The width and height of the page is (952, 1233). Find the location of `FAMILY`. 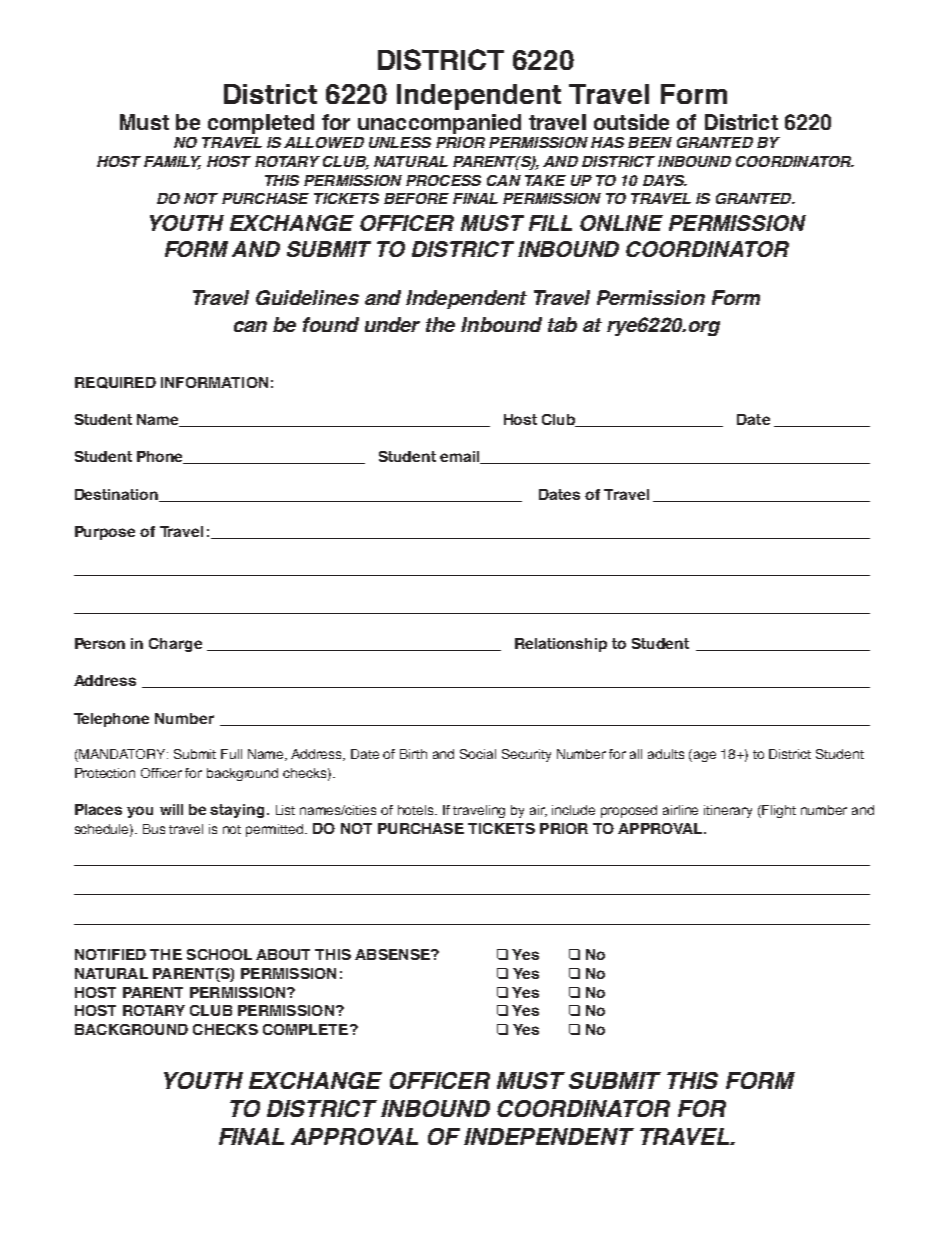

FAMILY is located at coordinates (172, 163).
